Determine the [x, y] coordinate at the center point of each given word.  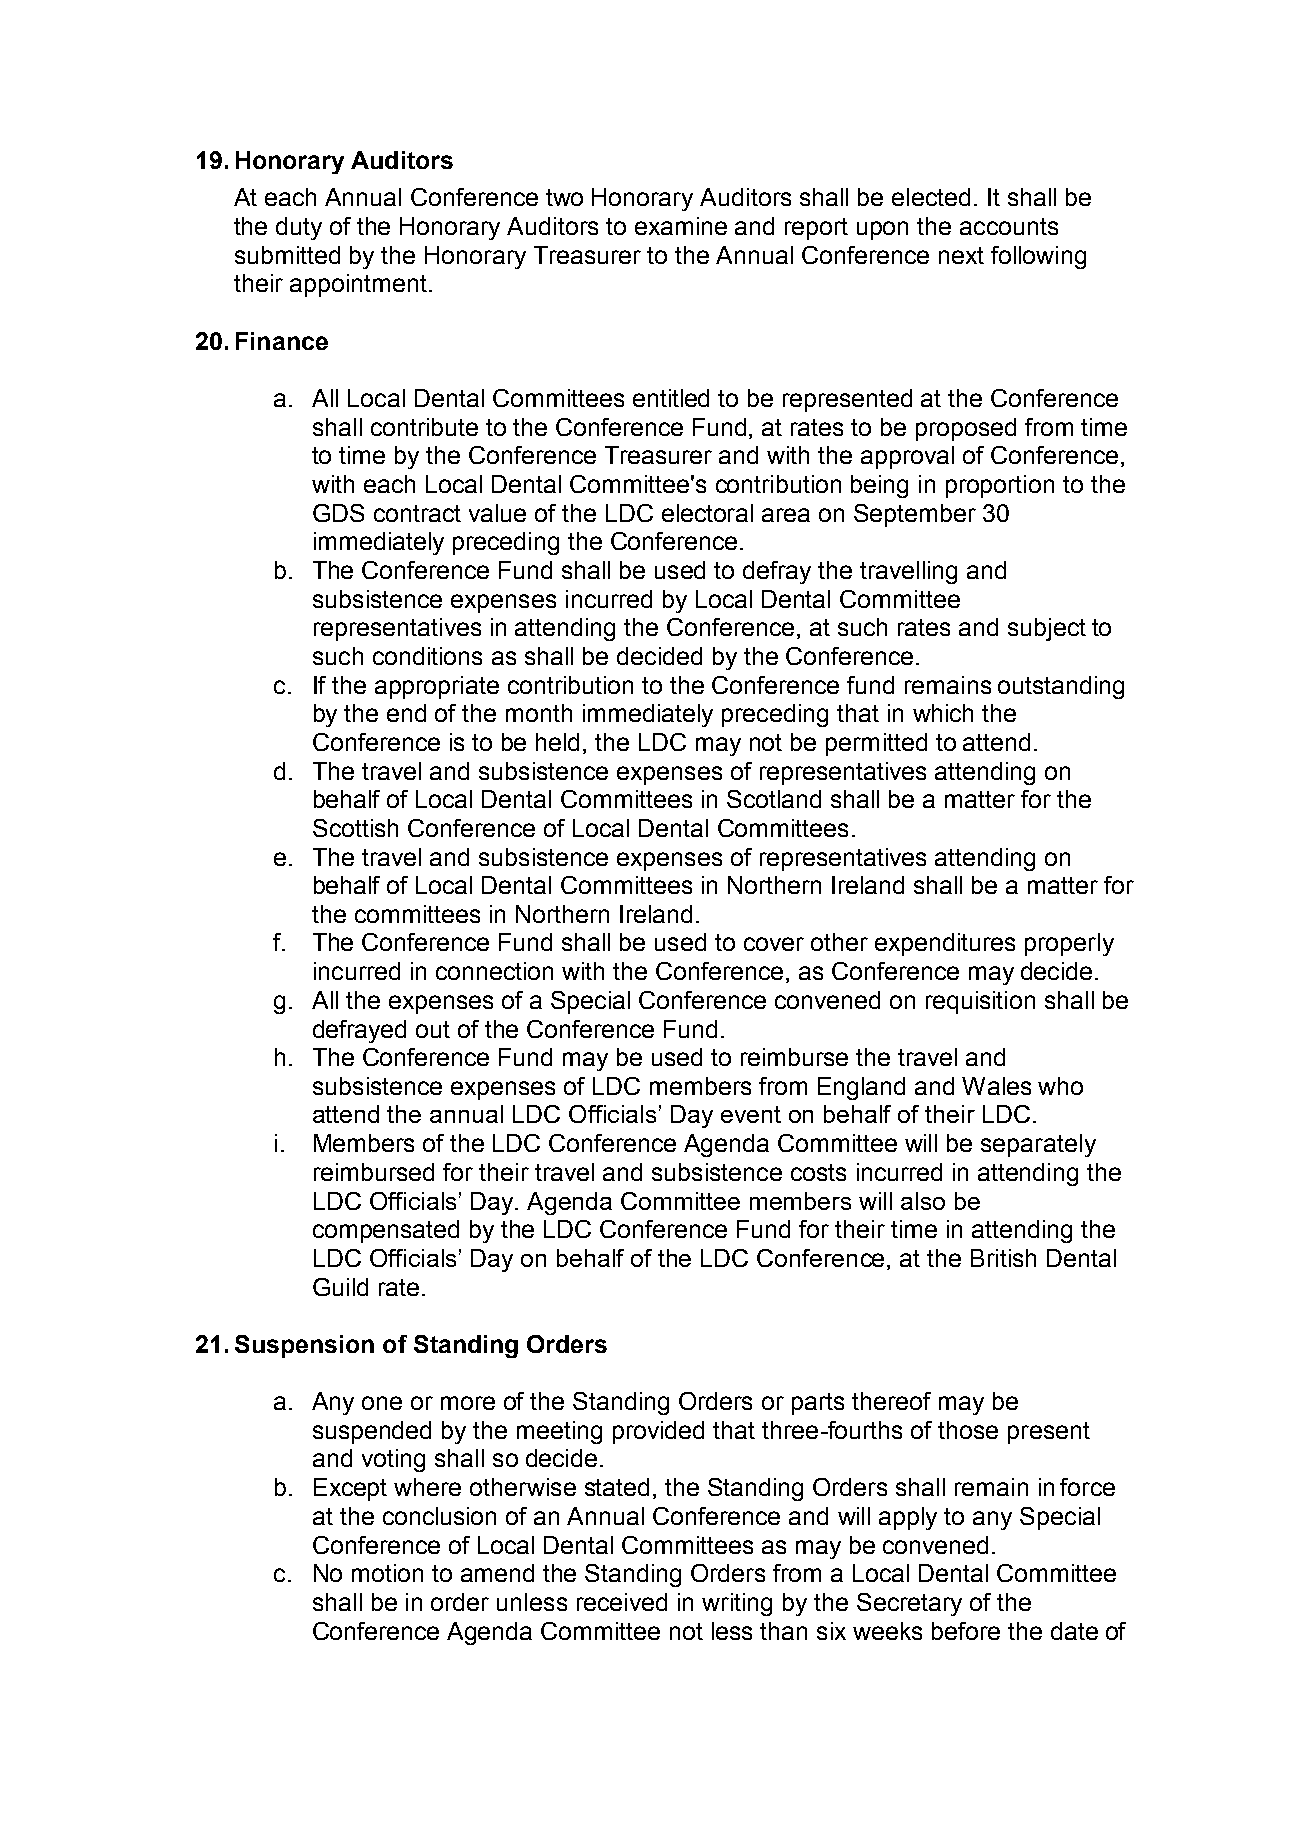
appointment [358, 285]
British [1003, 1258]
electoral [707, 513]
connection [494, 971]
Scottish [355, 828]
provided [658, 1432]
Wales [996, 1086]
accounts [1009, 226]
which [943, 713]
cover [774, 944]
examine [681, 226]
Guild [340, 1287]
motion [387, 1573]
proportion [1000, 486]
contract [417, 513]
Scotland [774, 799]
